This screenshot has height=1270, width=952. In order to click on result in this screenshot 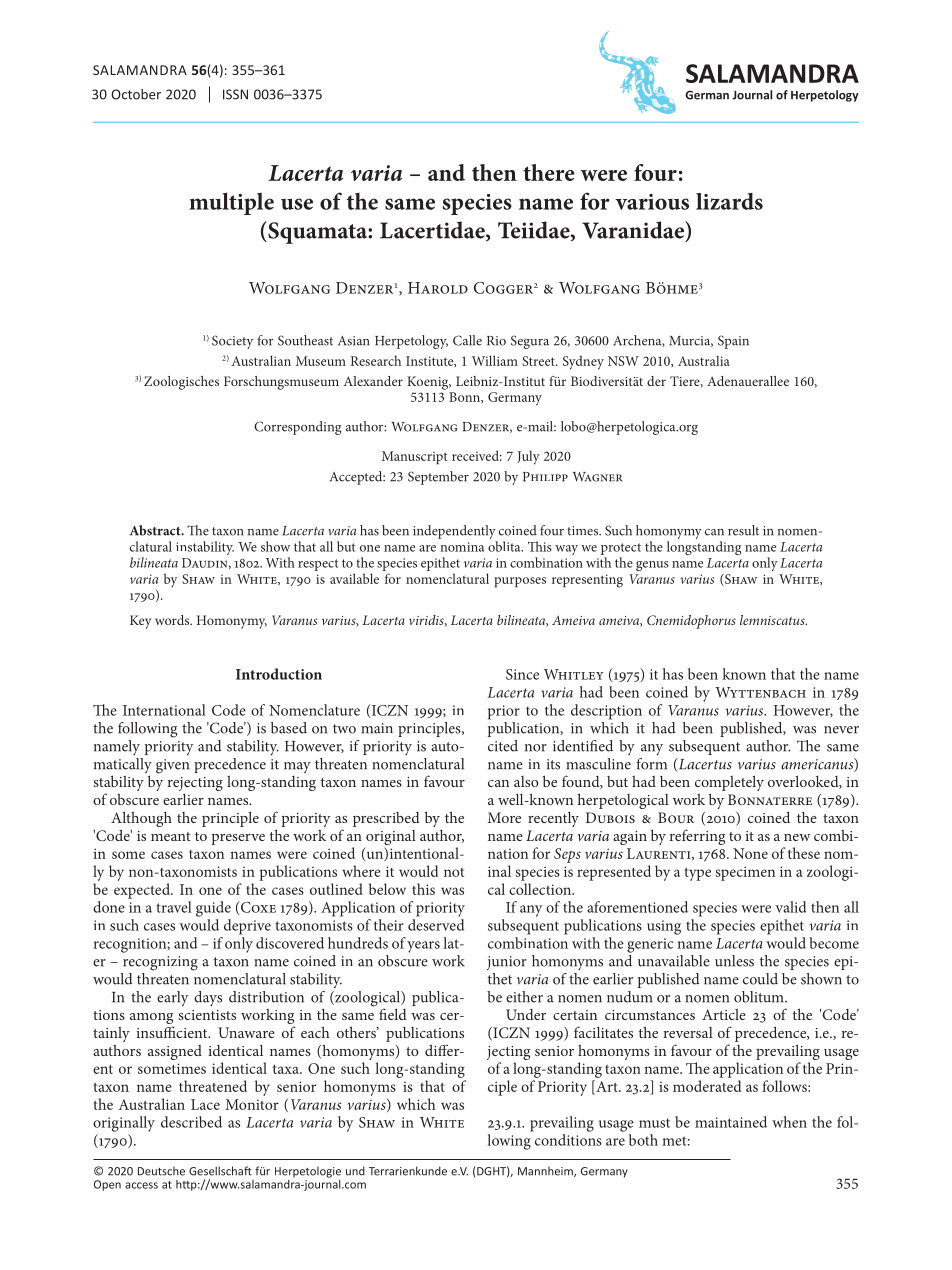, I will do `click(743, 530)`.
